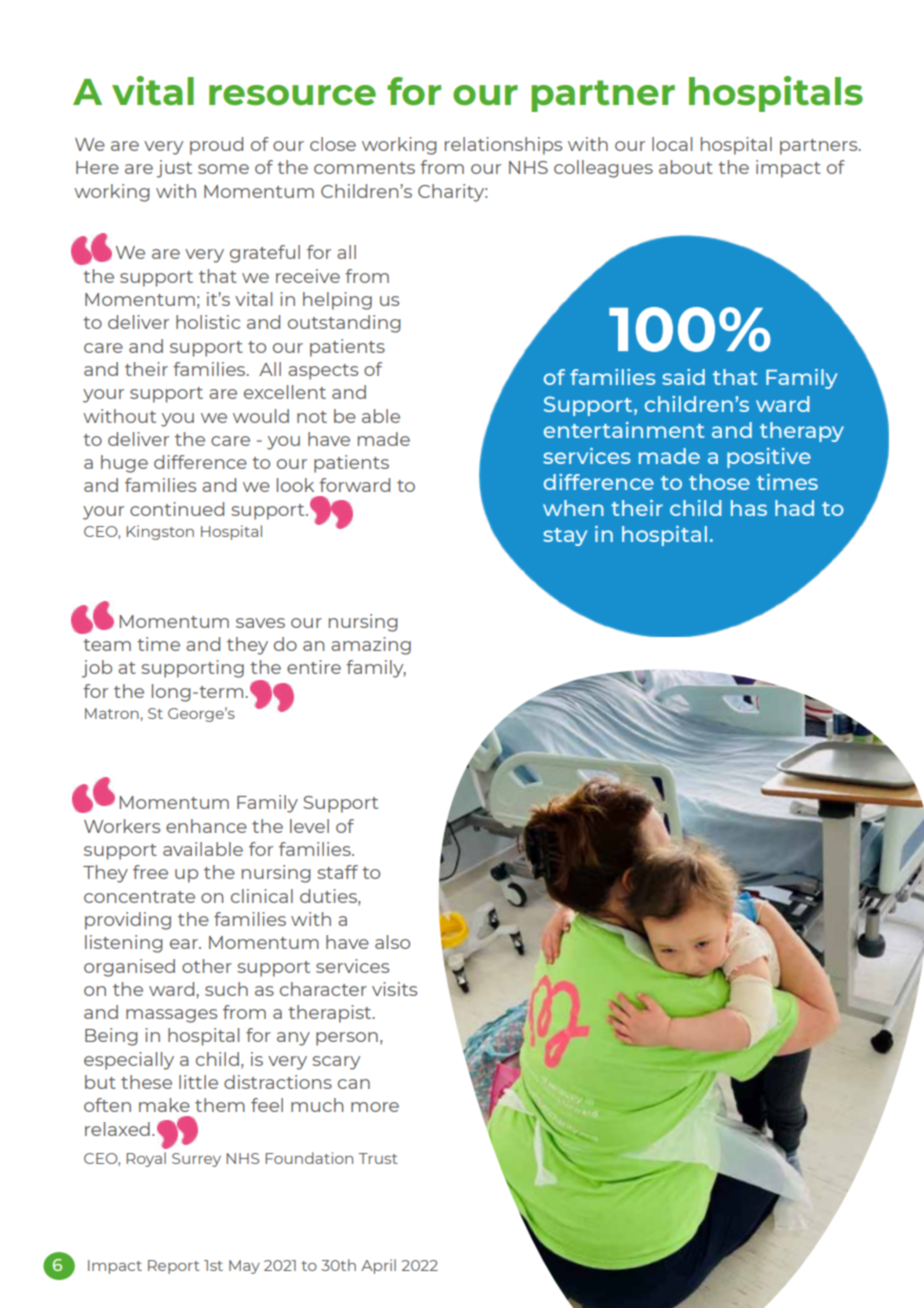 Image resolution: width=924 pixels, height=1308 pixels. What do you see at coordinates (371, 646) in the screenshot?
I see `amazing` at bounding box center [371, 646].
